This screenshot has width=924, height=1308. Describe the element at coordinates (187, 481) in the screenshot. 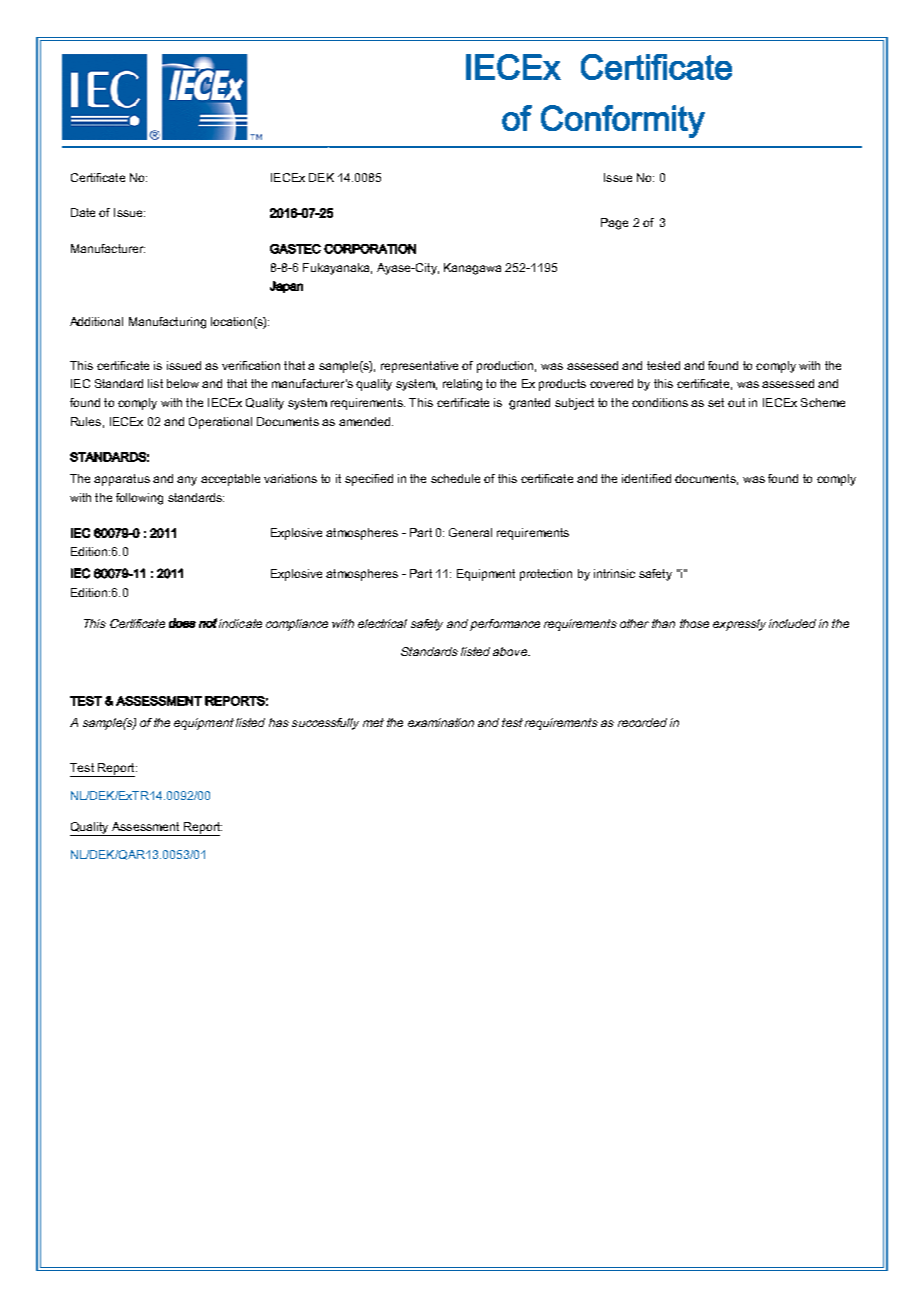

I see `any` at that location.
